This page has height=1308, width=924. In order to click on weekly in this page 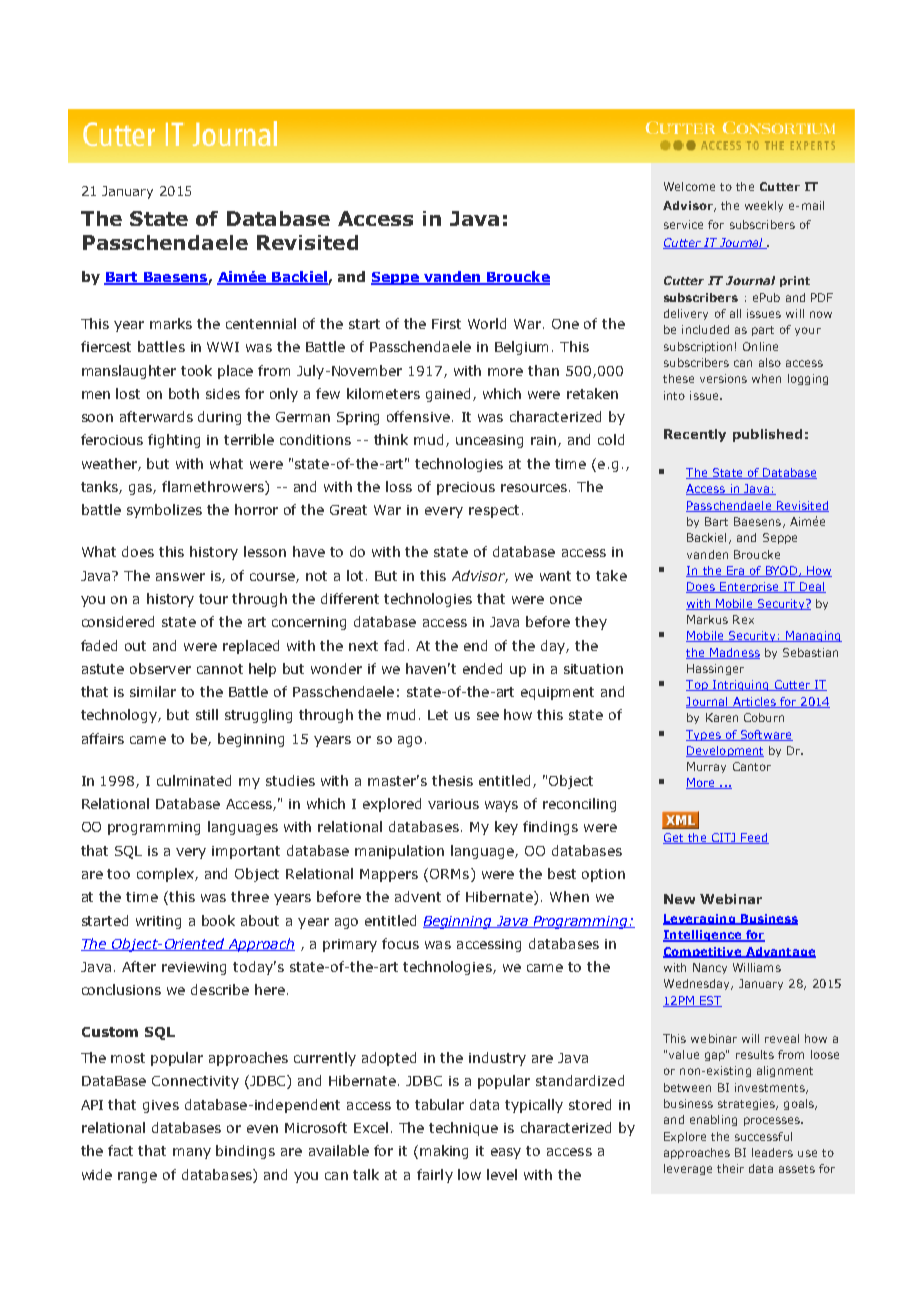, I will do `click(764, 206)`.
